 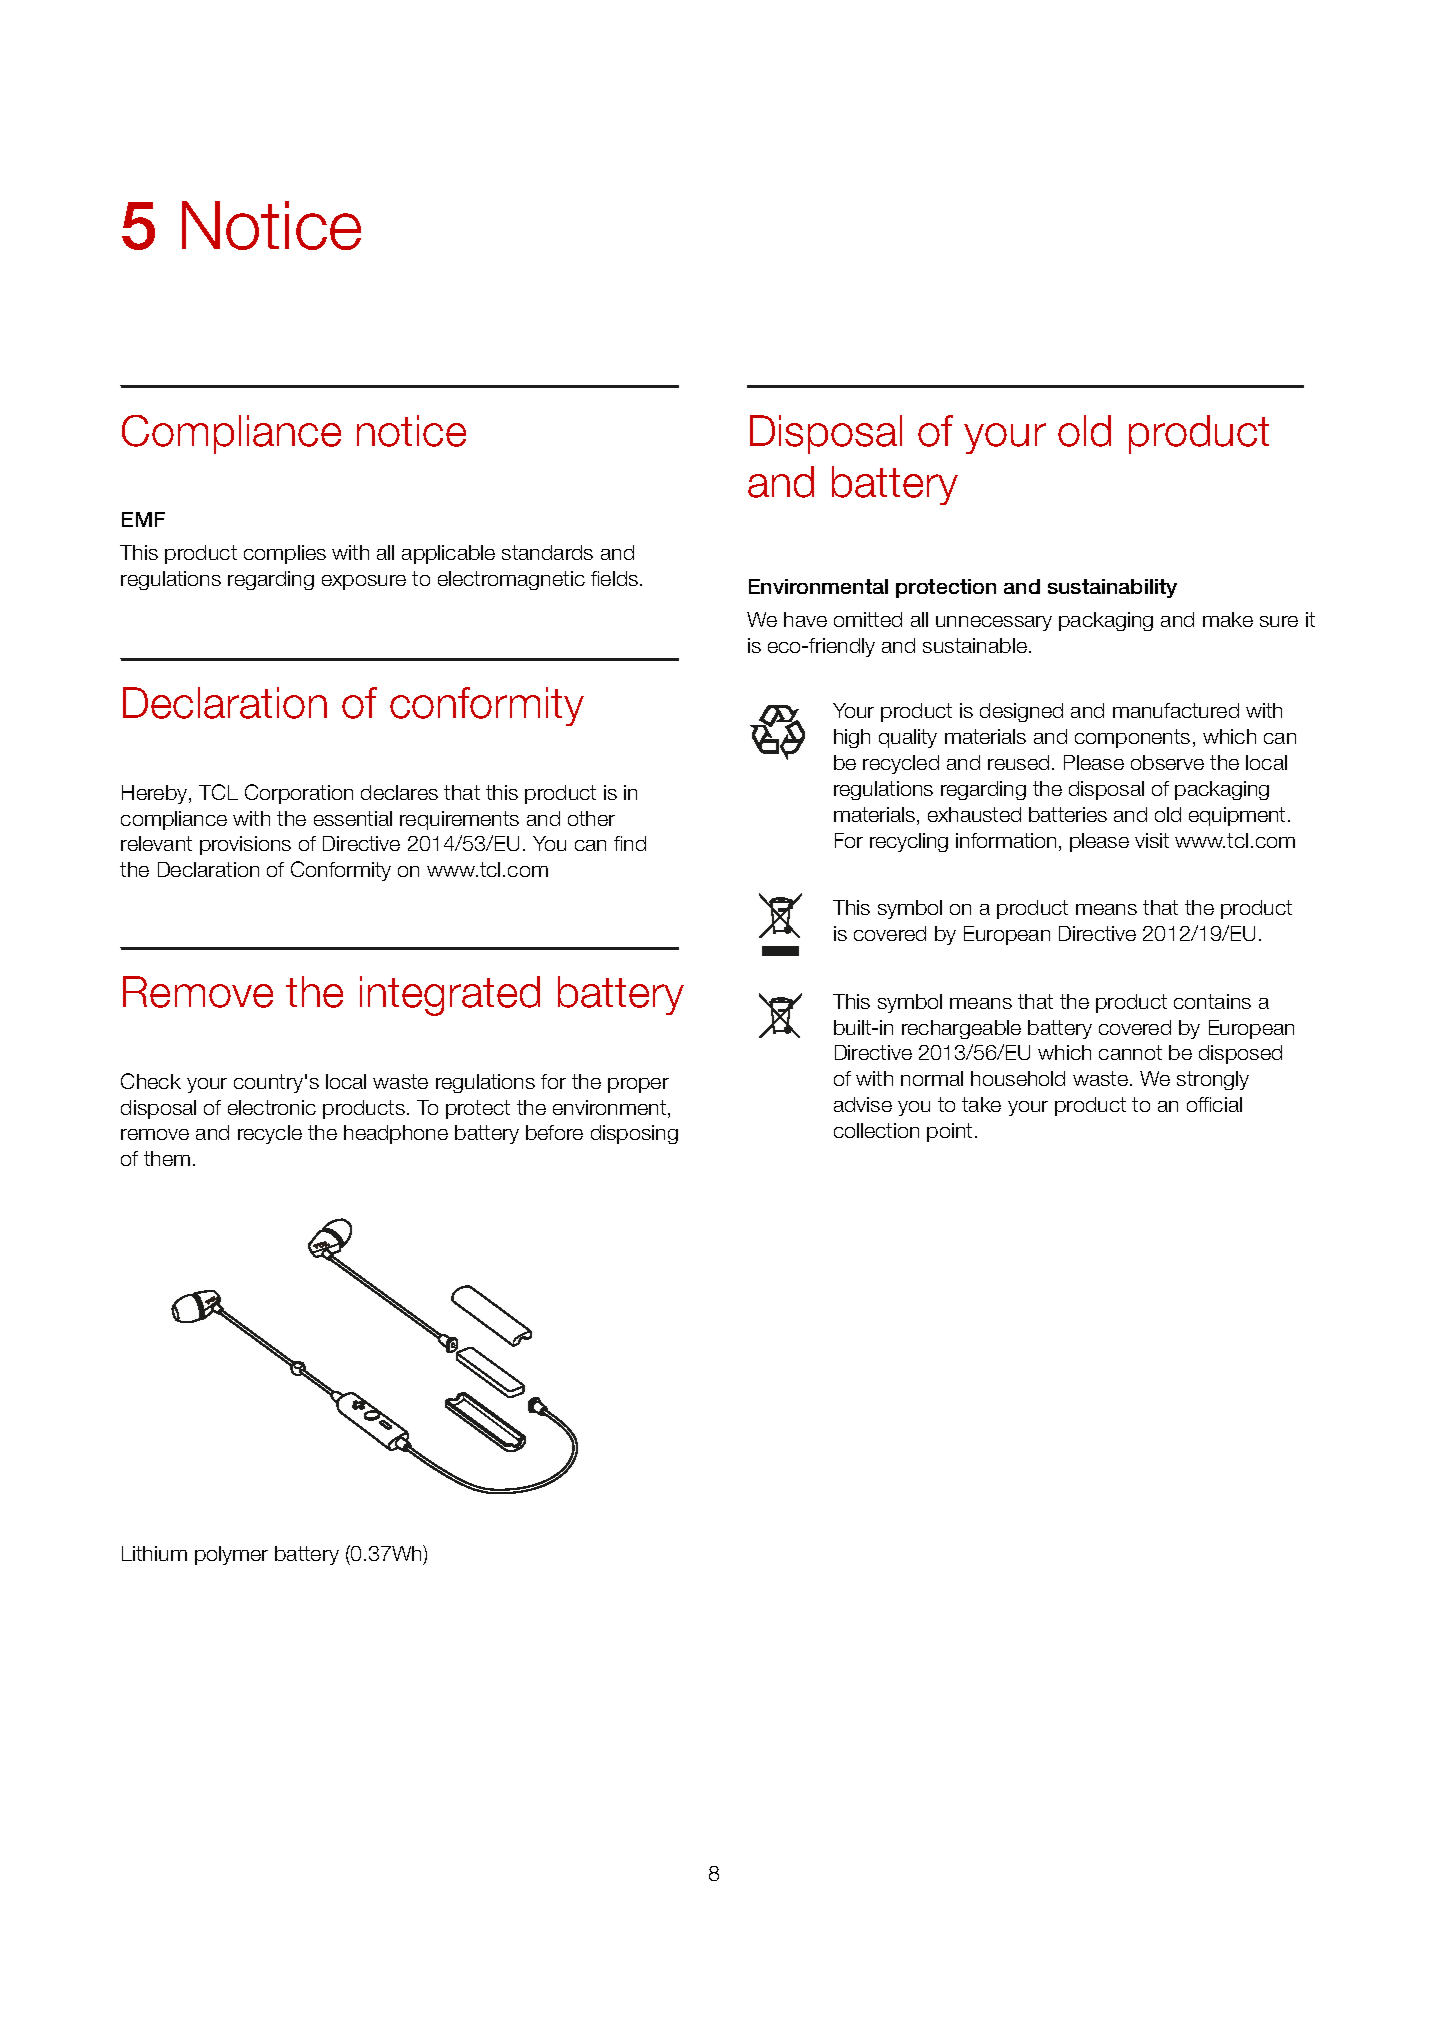 What do you see at coordinates (591, 818) in the screenshot?
I see `other` at bounding box center [591, 818].
